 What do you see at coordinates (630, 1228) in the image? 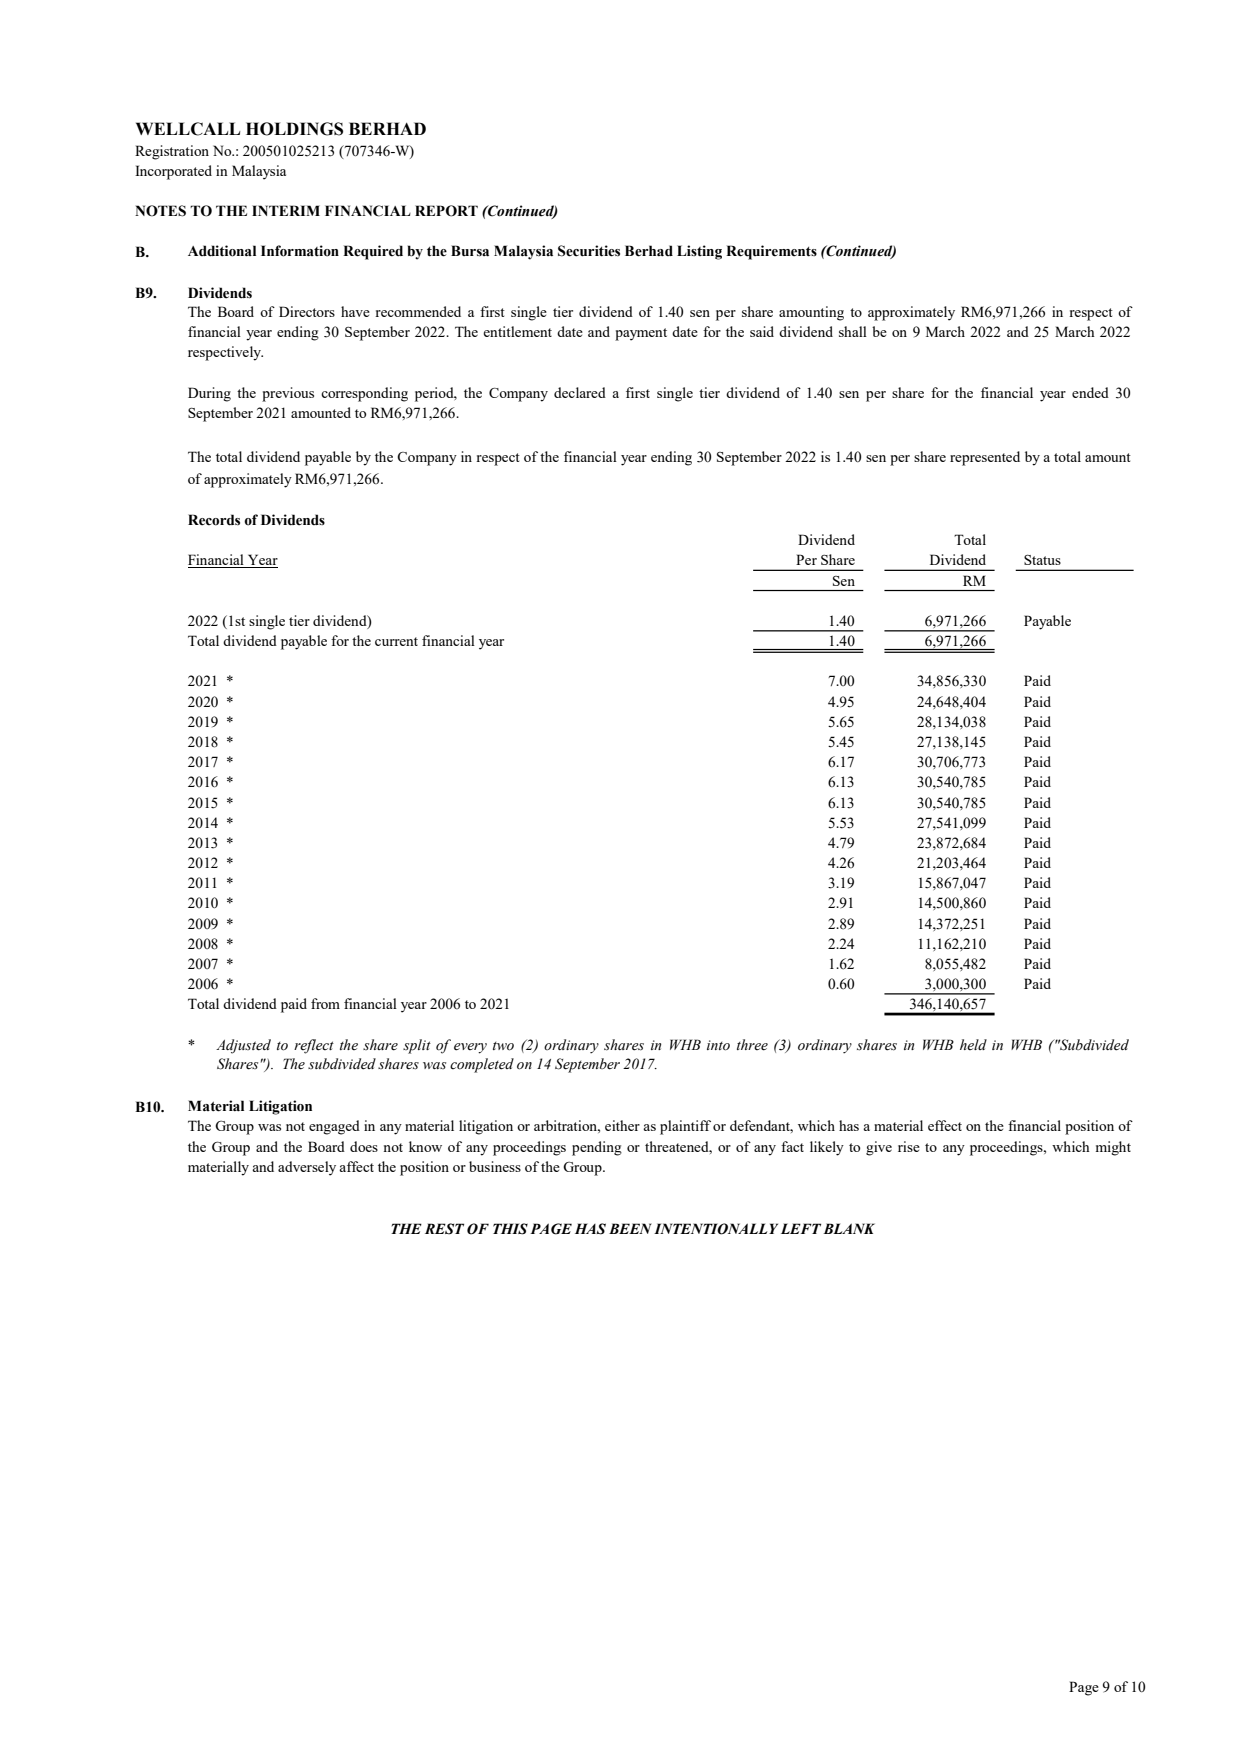
I see `BEEN` at bounding box center [630, 1228].
